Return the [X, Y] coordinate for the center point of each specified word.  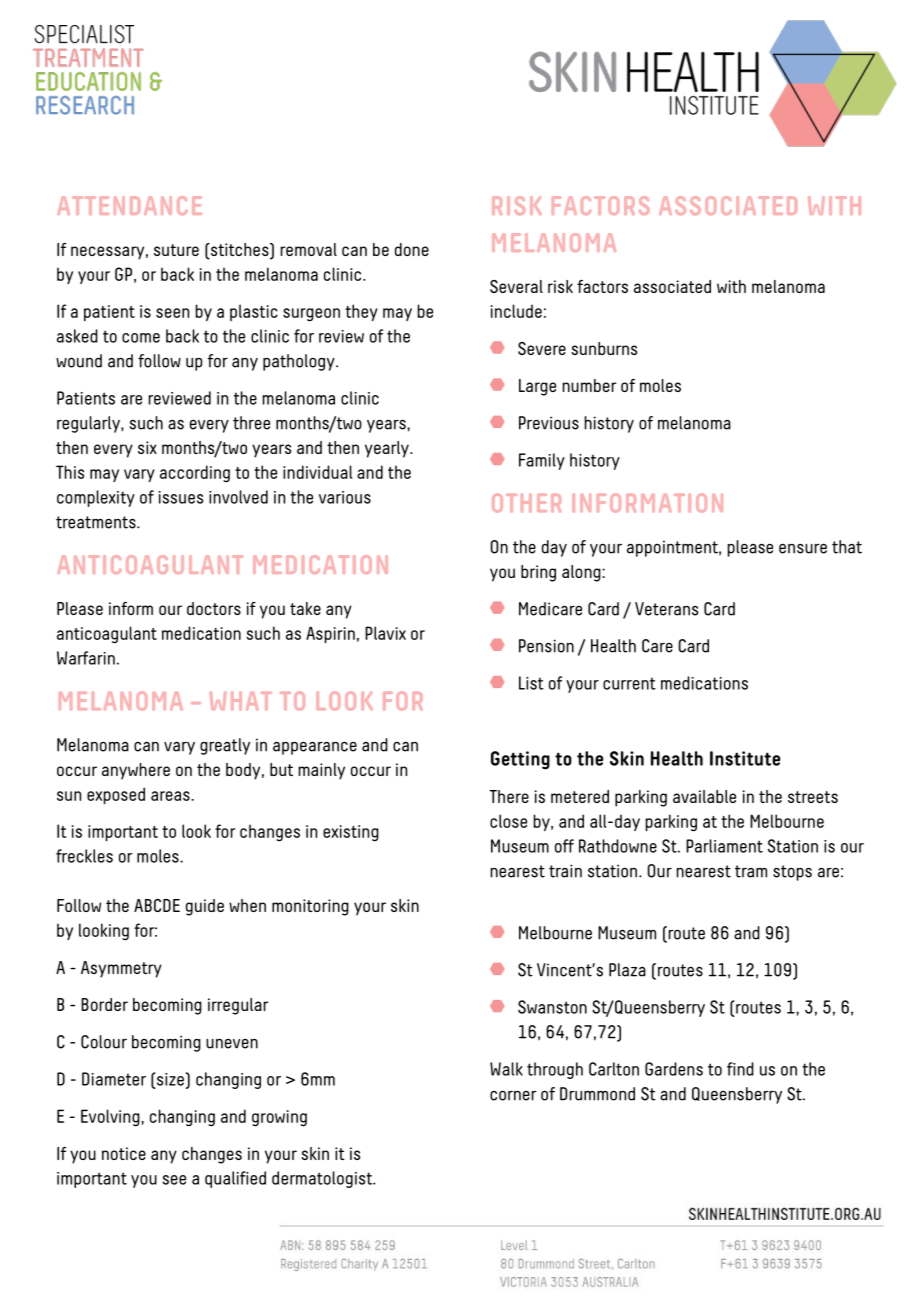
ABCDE [157, 905]
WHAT [241, 701]
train [565, 871]
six [147, 447]
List [531, 683]
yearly [388, 449]
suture [176, 250]
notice [124, 1153]
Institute [745, 758]
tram [751, 871]
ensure [803, 548]
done [412, 249]
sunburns [604, 348]
